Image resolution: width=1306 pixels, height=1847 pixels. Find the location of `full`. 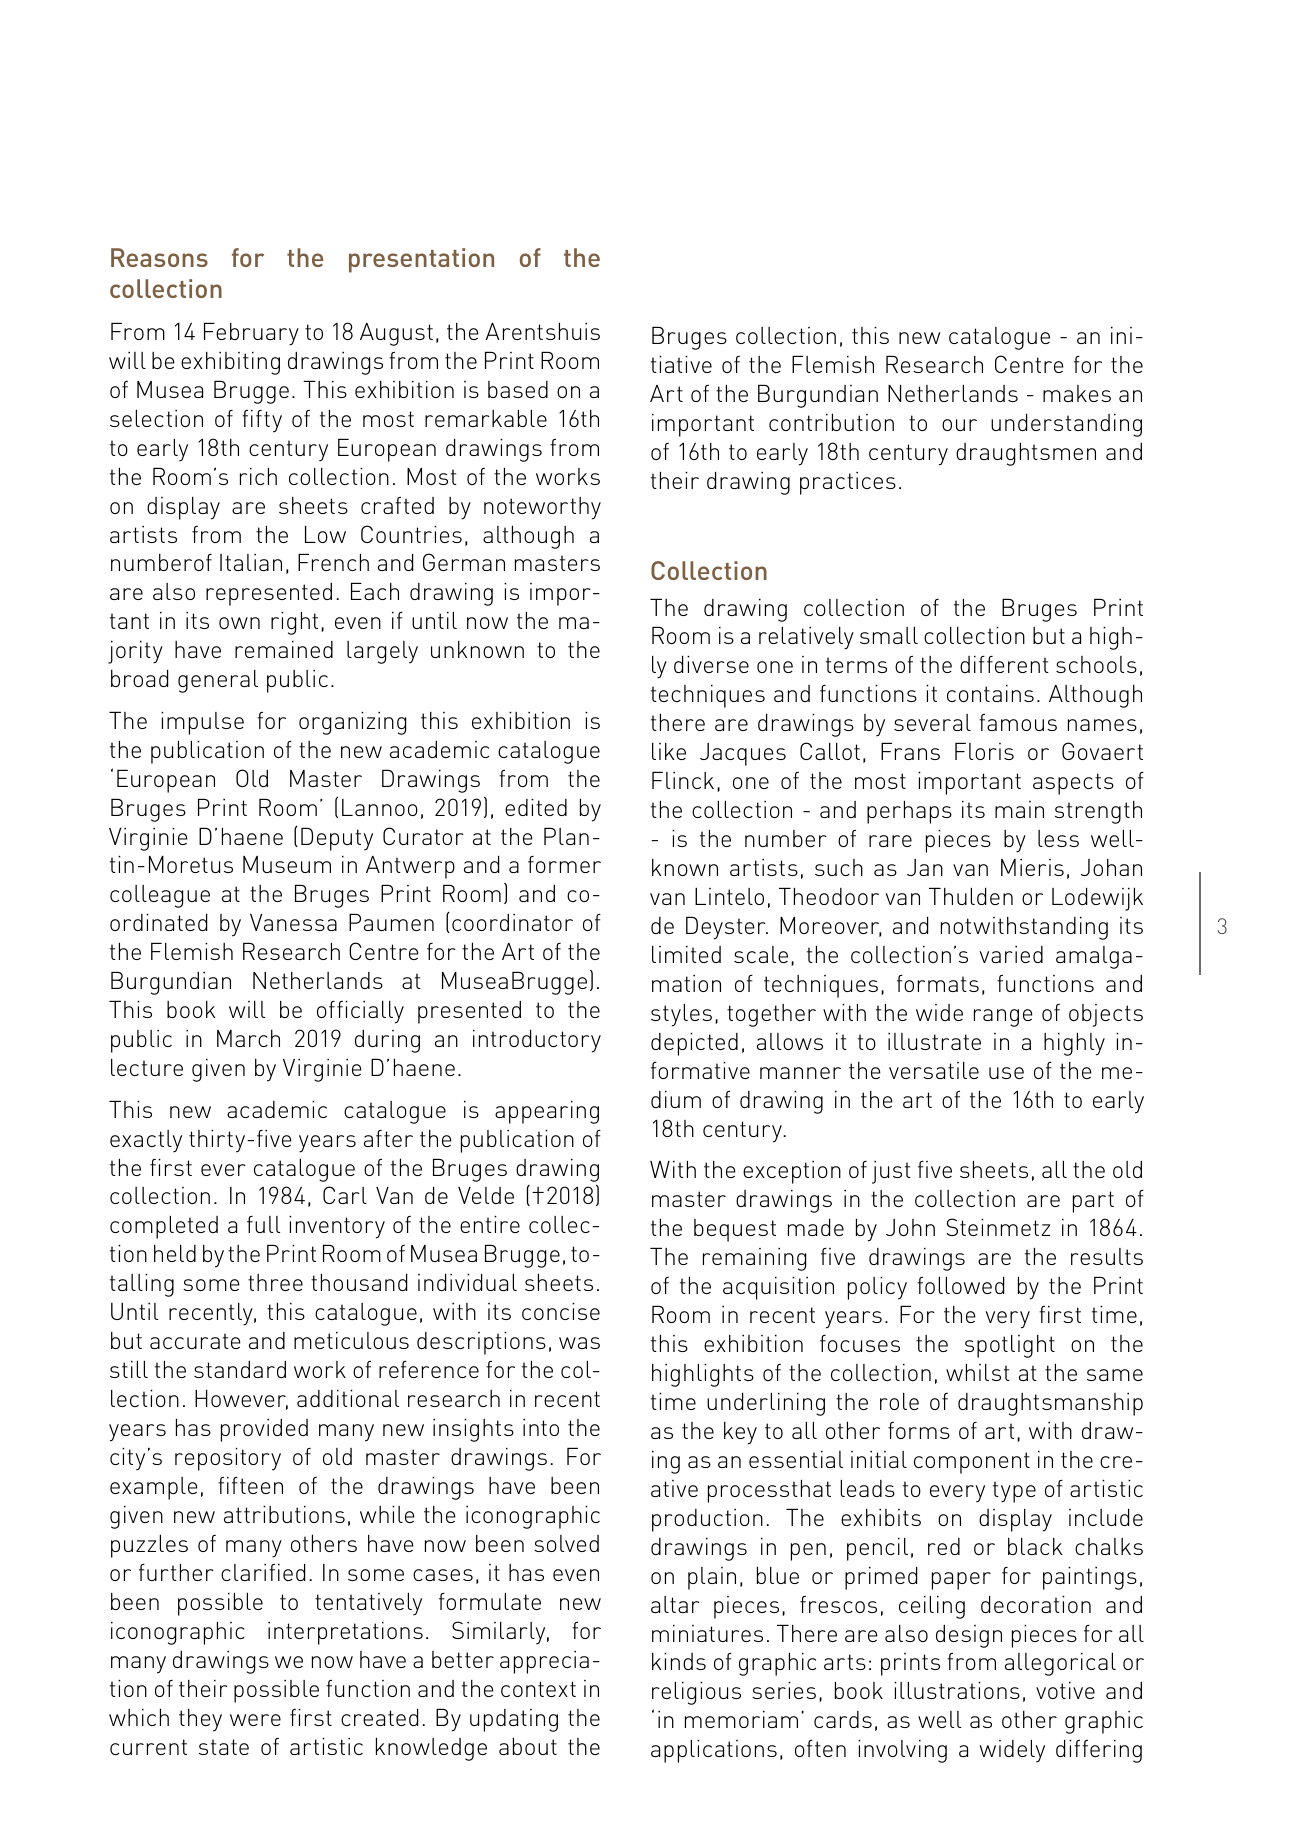

full is located at coordinates (263, 1224).
